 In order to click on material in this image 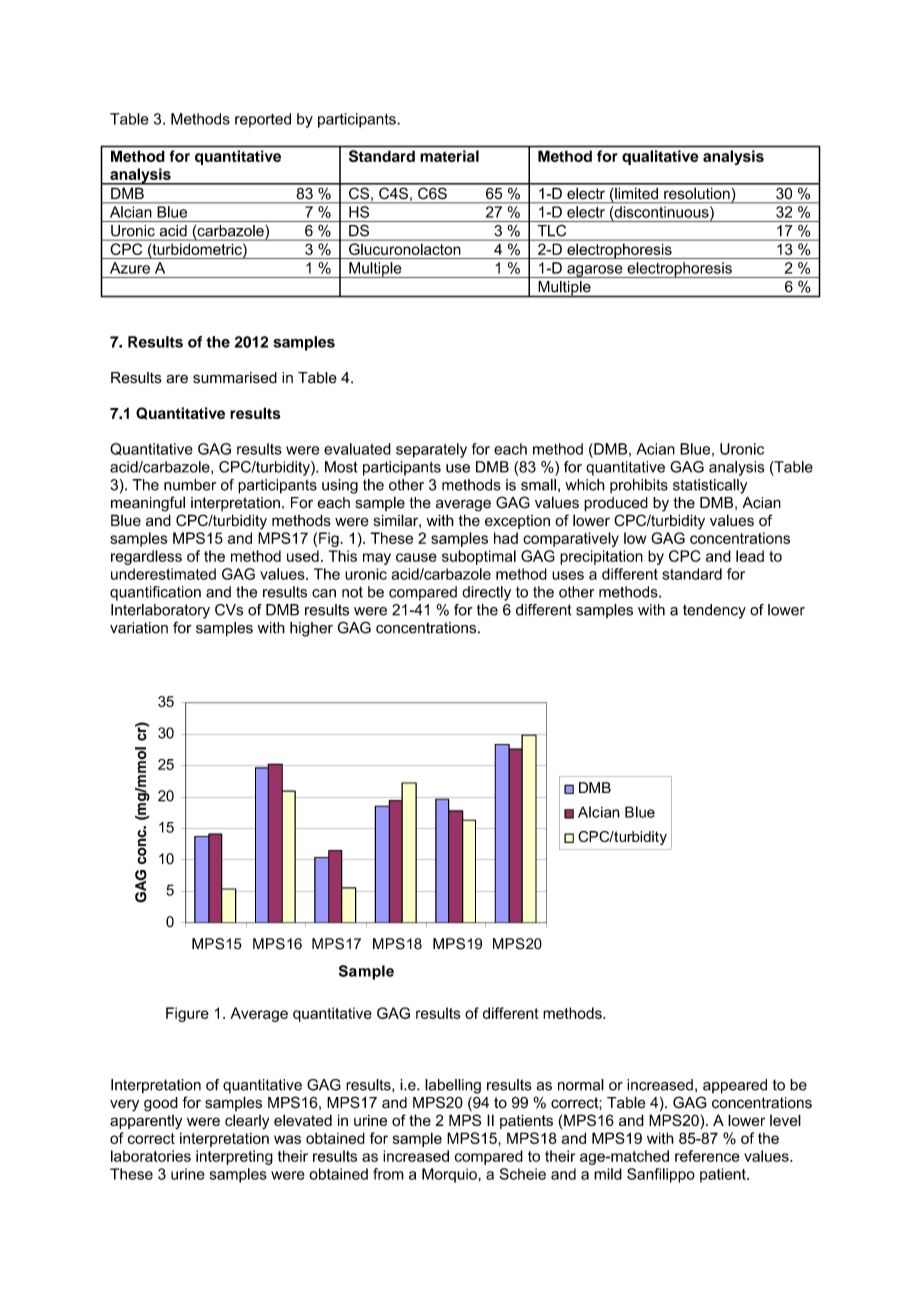, I will do `click(450, 156)`.
